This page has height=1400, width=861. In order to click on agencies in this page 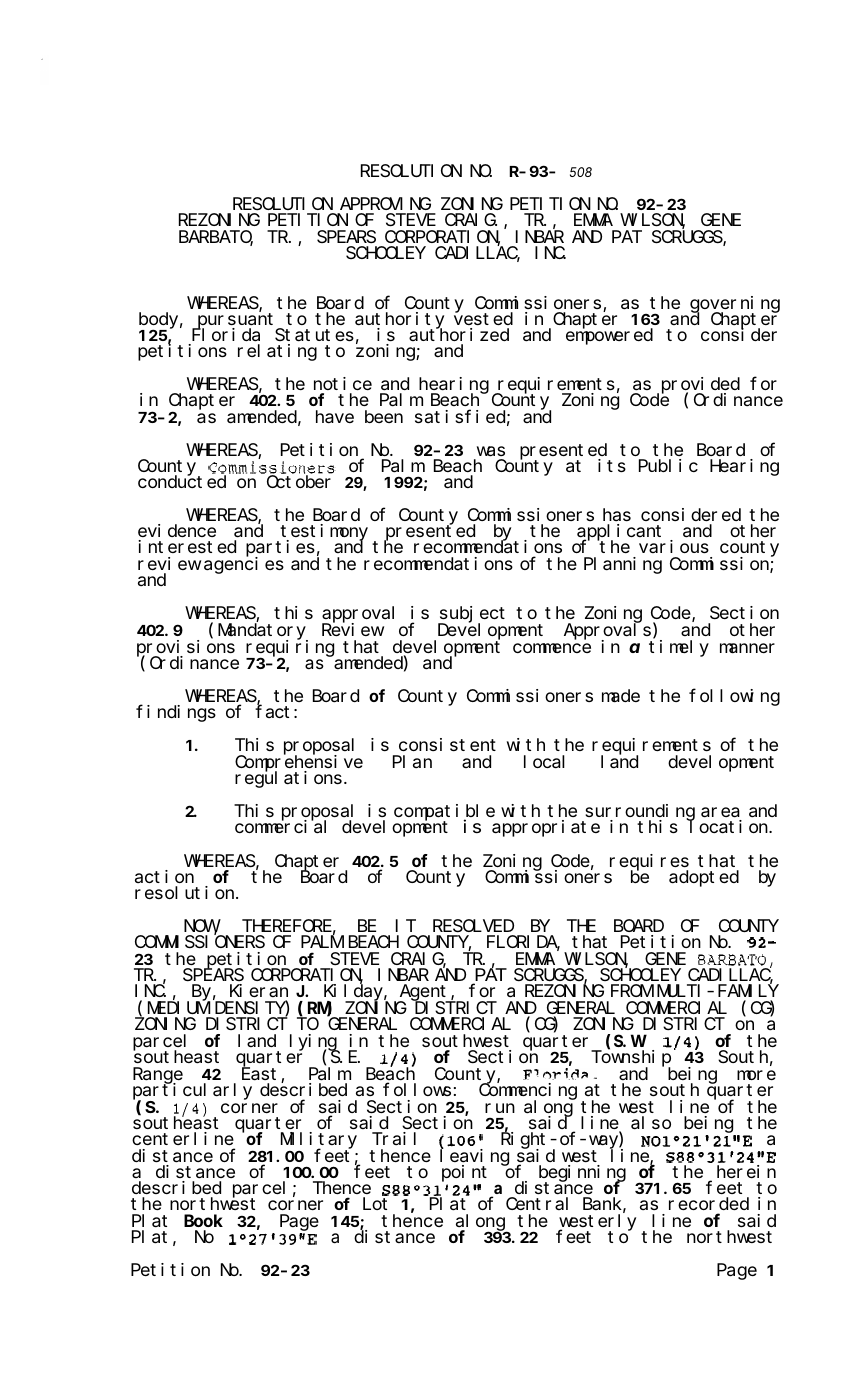, I will do `click(244, 565)`.
